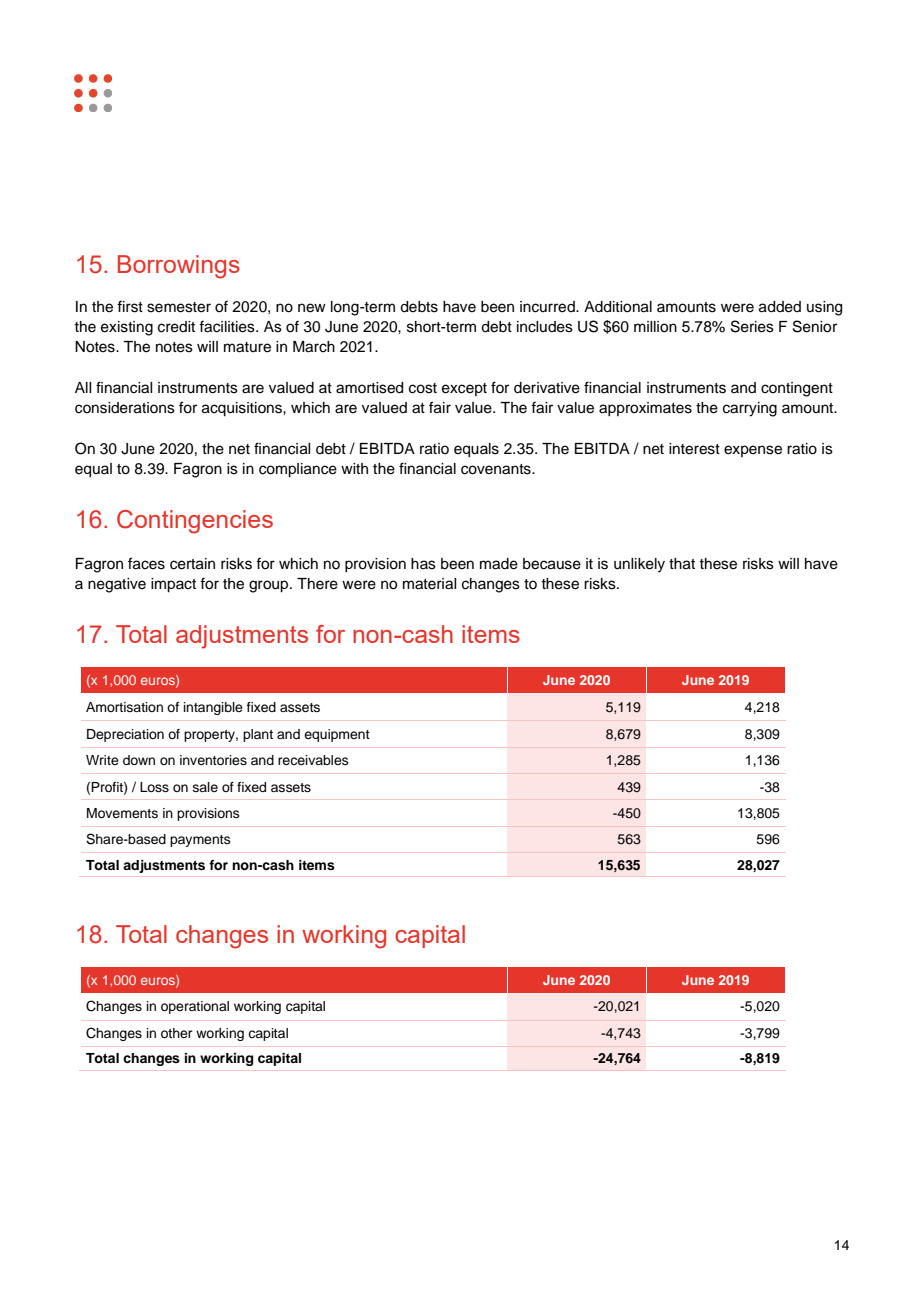 This screenshot has height=1309, width=924. I want to click on equipment, so click(337, 735).
